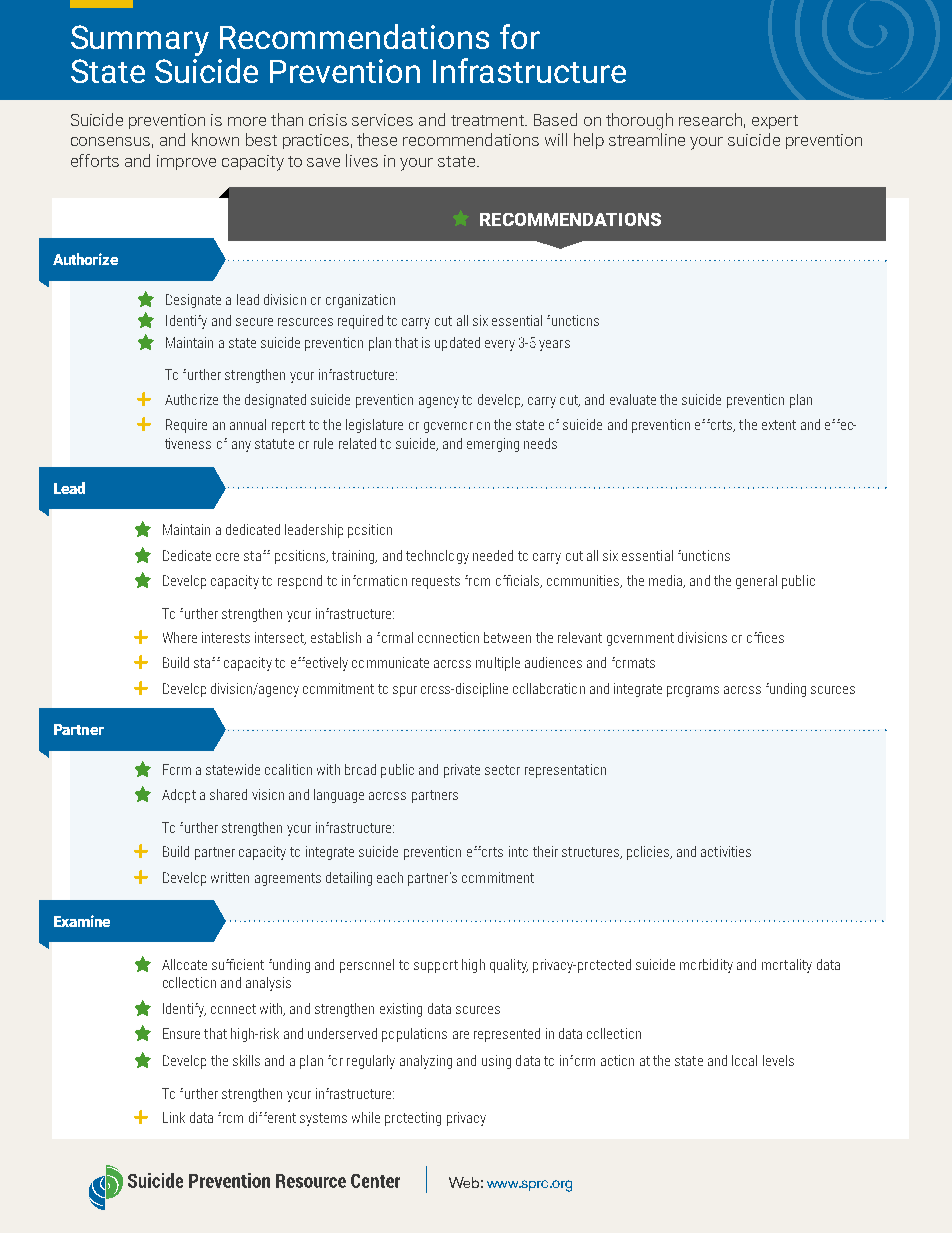 The height and width of the document is (1233, 952). Describe the element at coordinates (174, 1117) in the document. I see `Link` at that location.
